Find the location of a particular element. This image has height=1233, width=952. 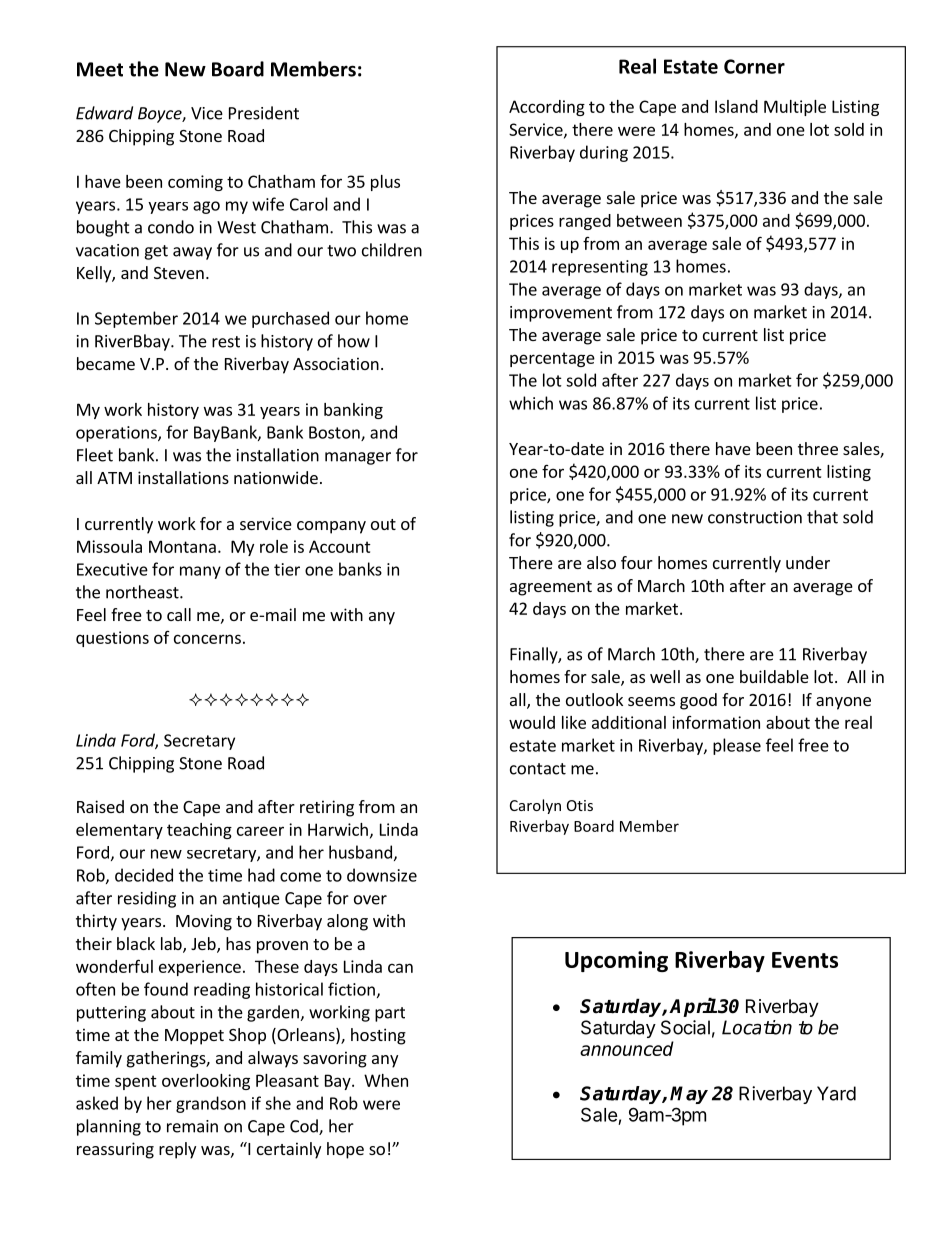

remain is located at coordinates (192, 1126).
